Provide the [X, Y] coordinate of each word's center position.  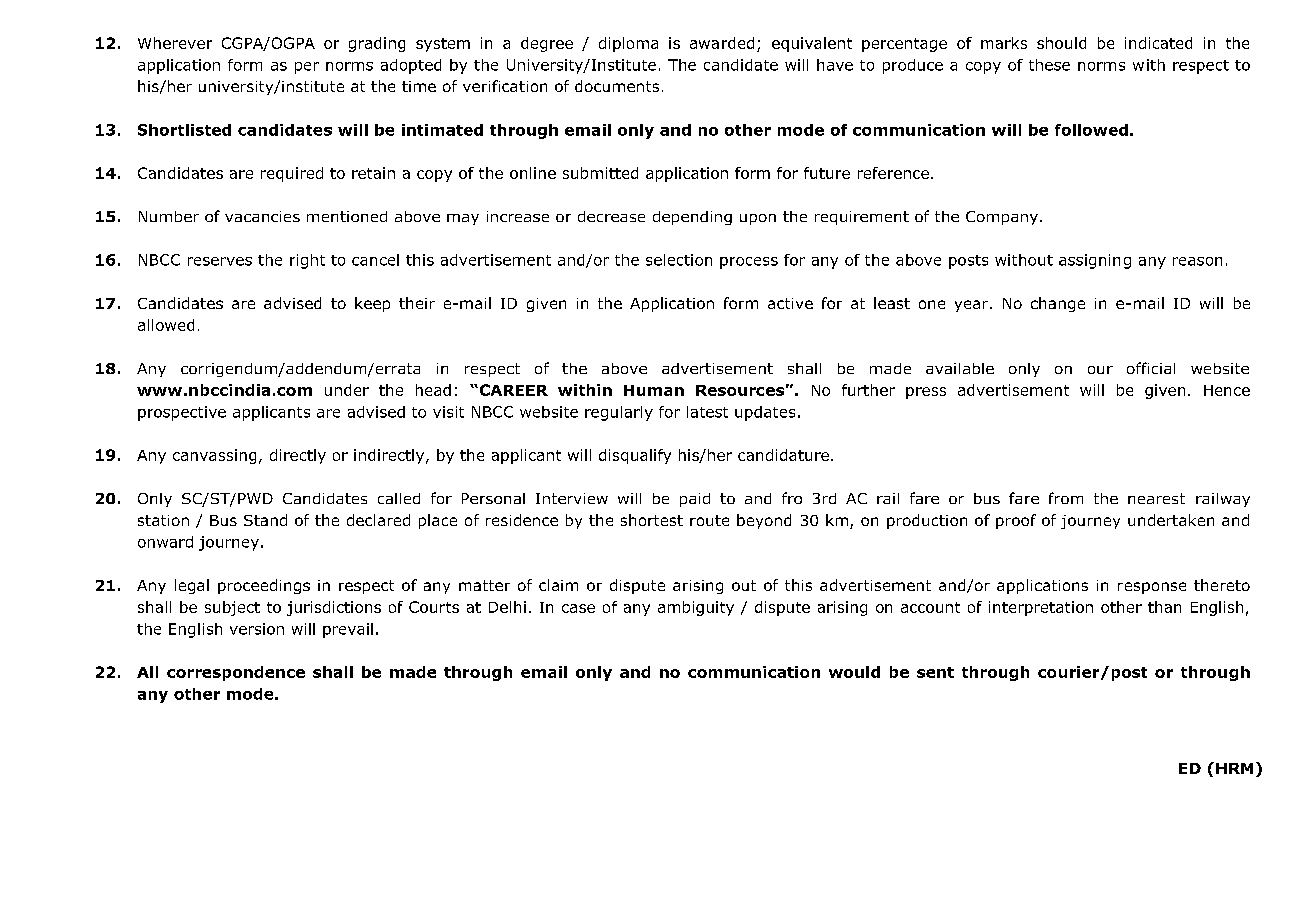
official [1151, 368]
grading [377, 44]
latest [707, 412]
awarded [722, 43]
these [1049, 65]
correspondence [236, 673]
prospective [182, 413]
